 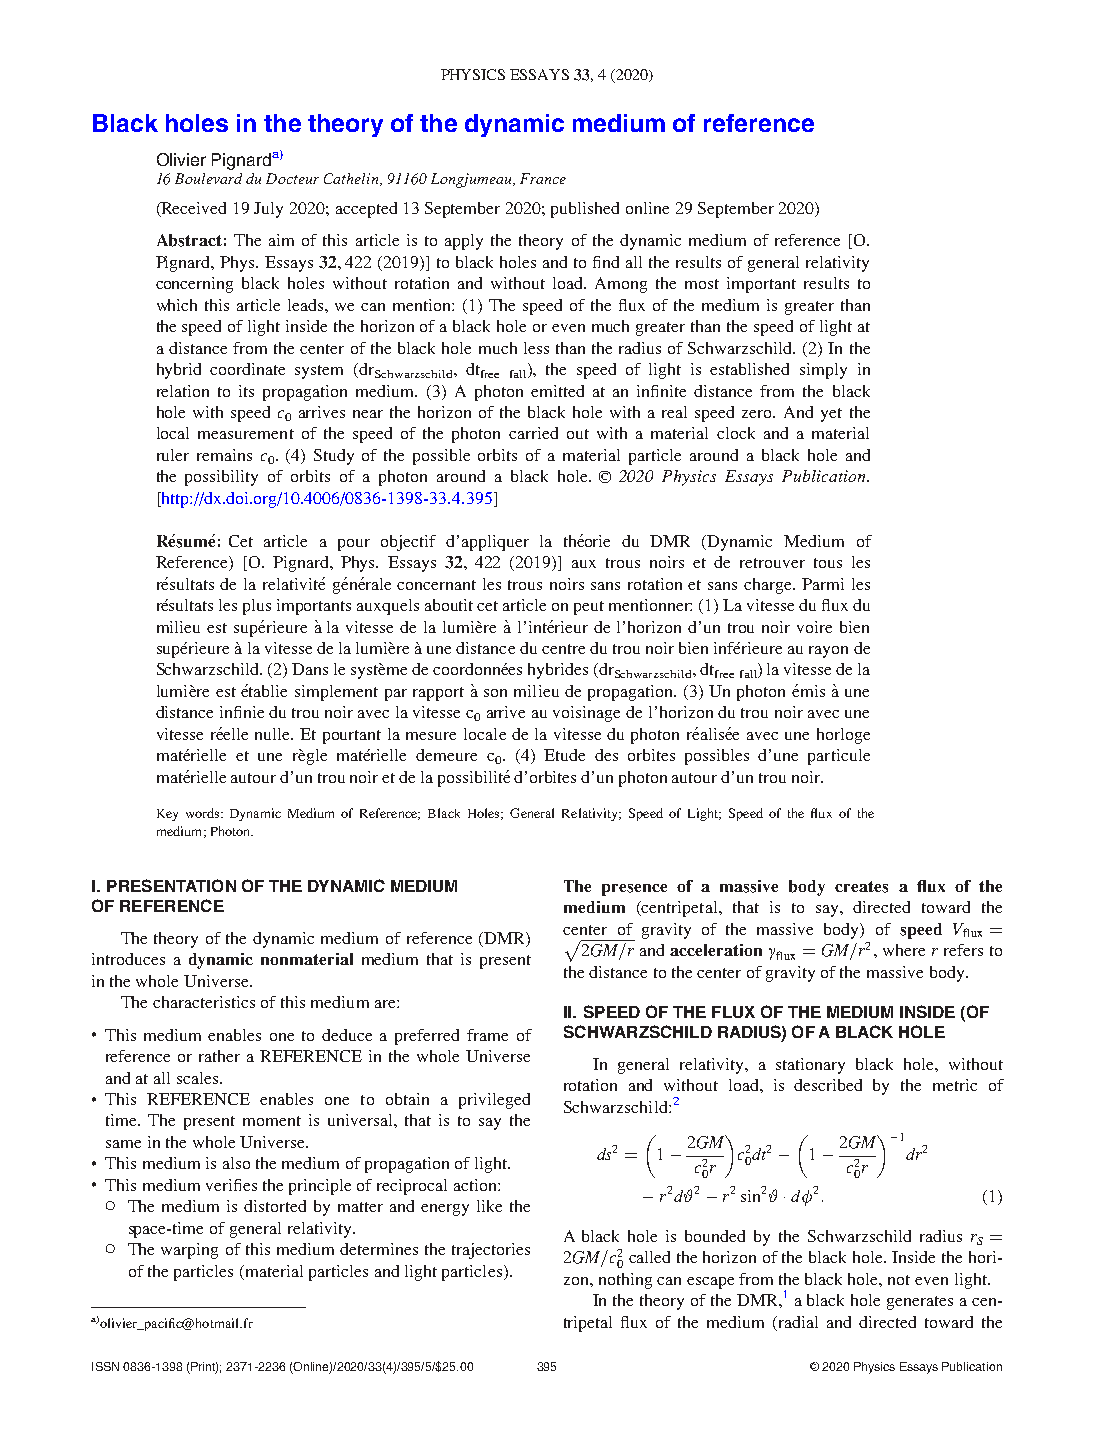 I want to click on ISSN, so click(x=105, y=1366).
